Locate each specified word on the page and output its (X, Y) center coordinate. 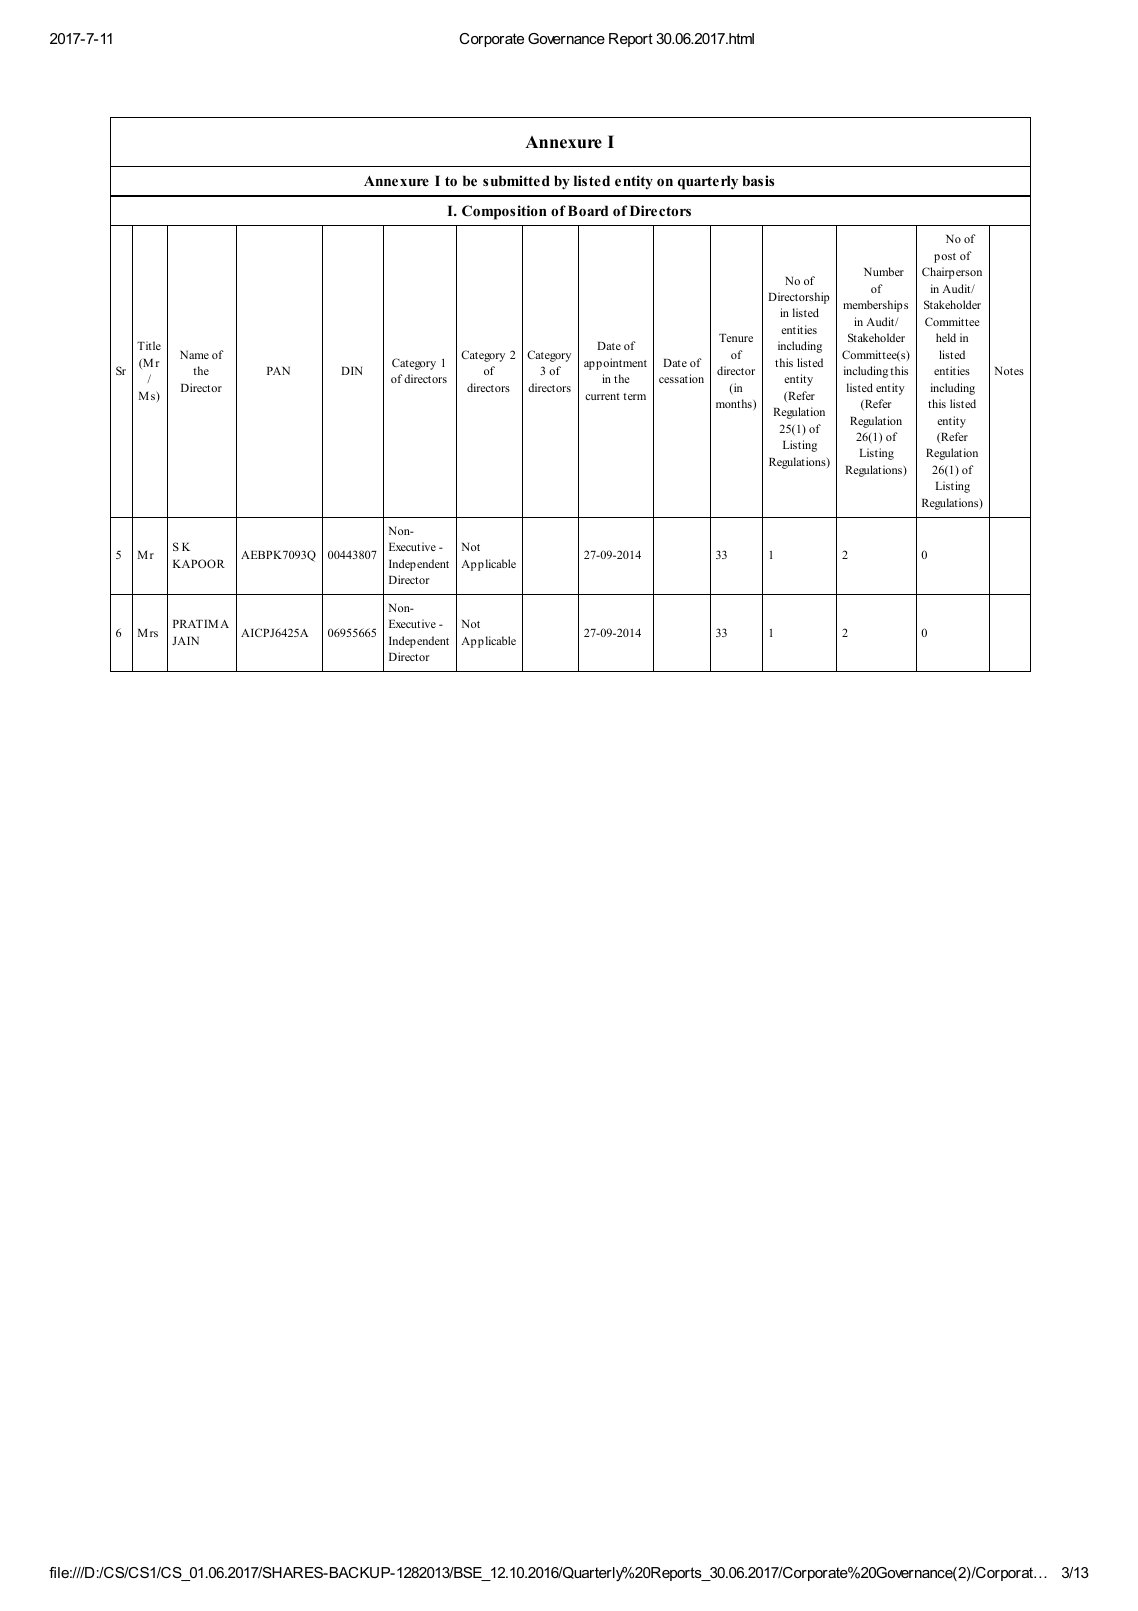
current (602, 396)
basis (758, 180)
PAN (278, 371)
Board (588, 210)
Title (149, 345)
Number (884, 271)
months (735, 404)
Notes (1009, 371)
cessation (681, 378)
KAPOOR (199, 563)
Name (194, 355)
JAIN (185, 641)
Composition (504, 212)
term (634, 396)
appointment (615, 364)
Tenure (736, 338)
